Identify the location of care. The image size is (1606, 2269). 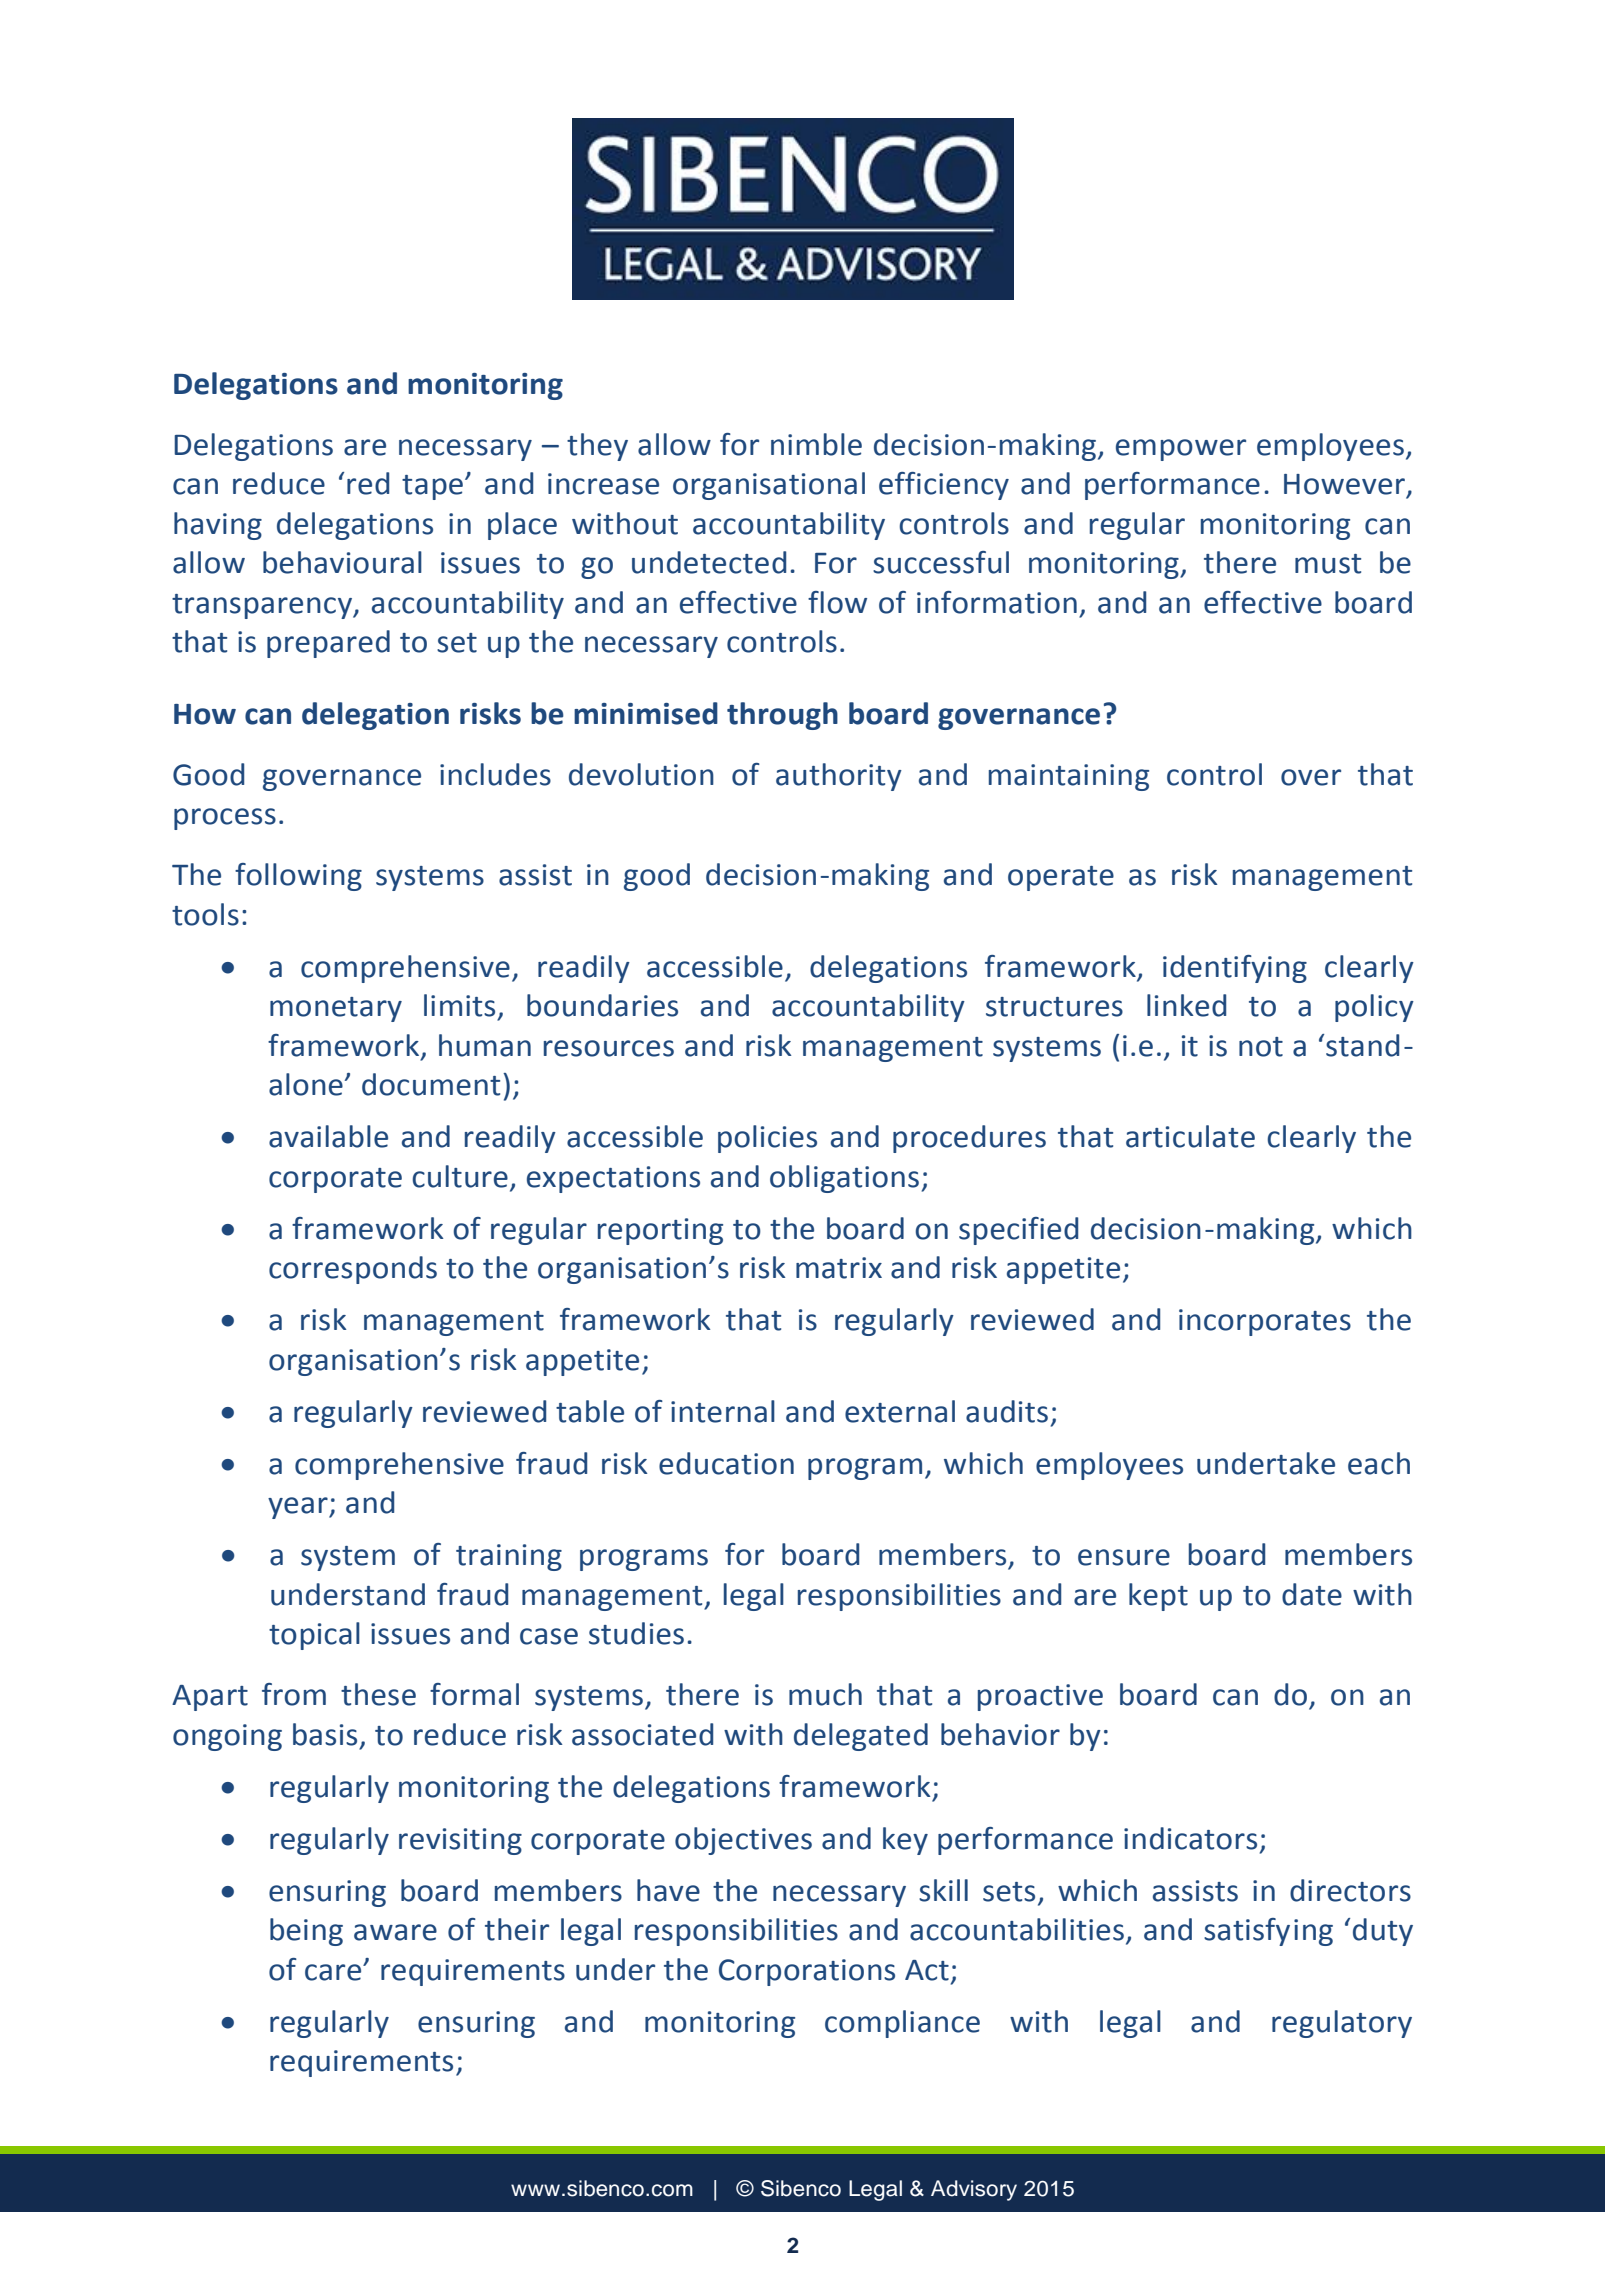
(334, 1972).
